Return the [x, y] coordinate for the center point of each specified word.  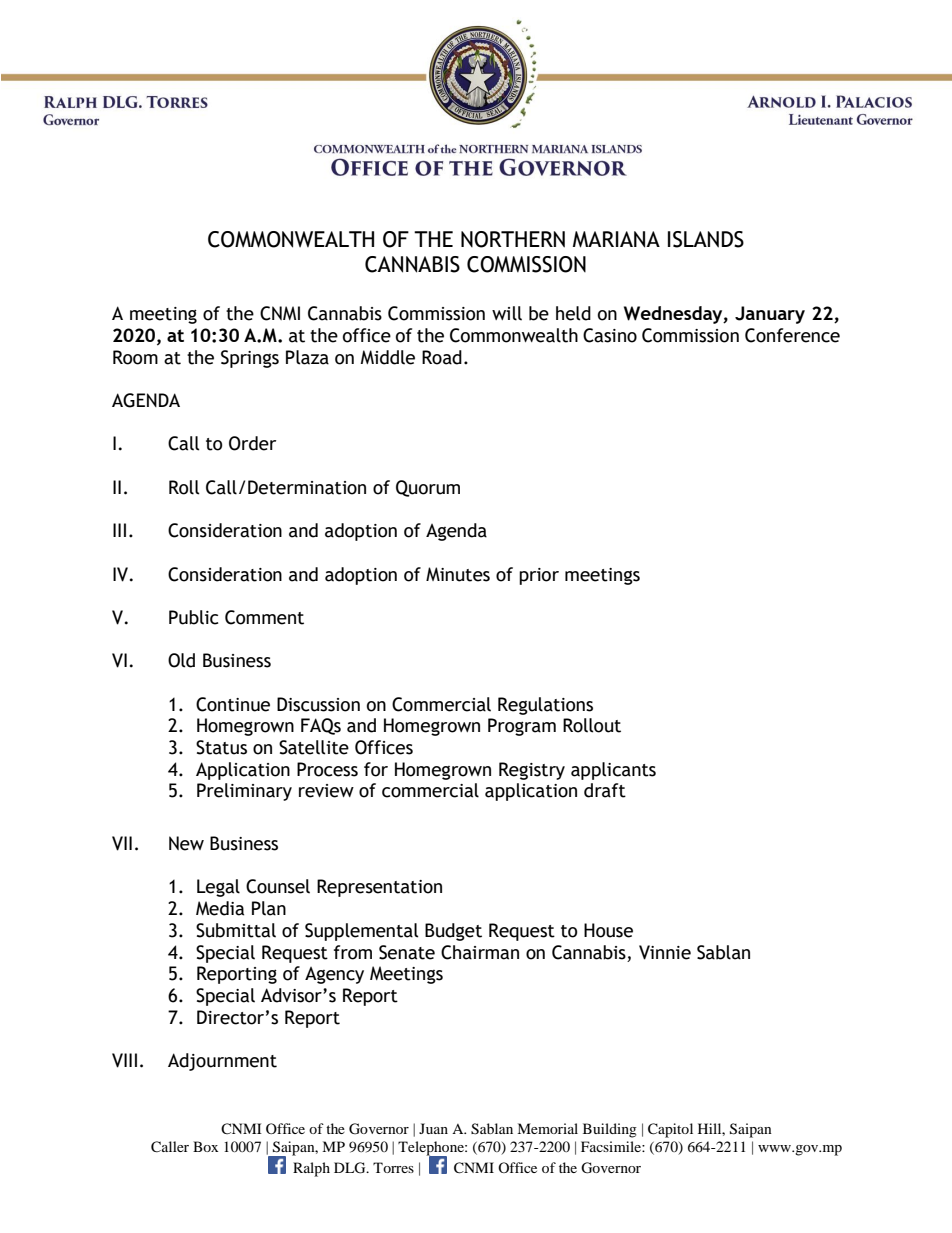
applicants [613, 771]
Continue [233, 704]
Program [522, 727]
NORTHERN [513, 239]
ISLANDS [706, 239]
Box [205, 1146]
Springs [250, 359]
